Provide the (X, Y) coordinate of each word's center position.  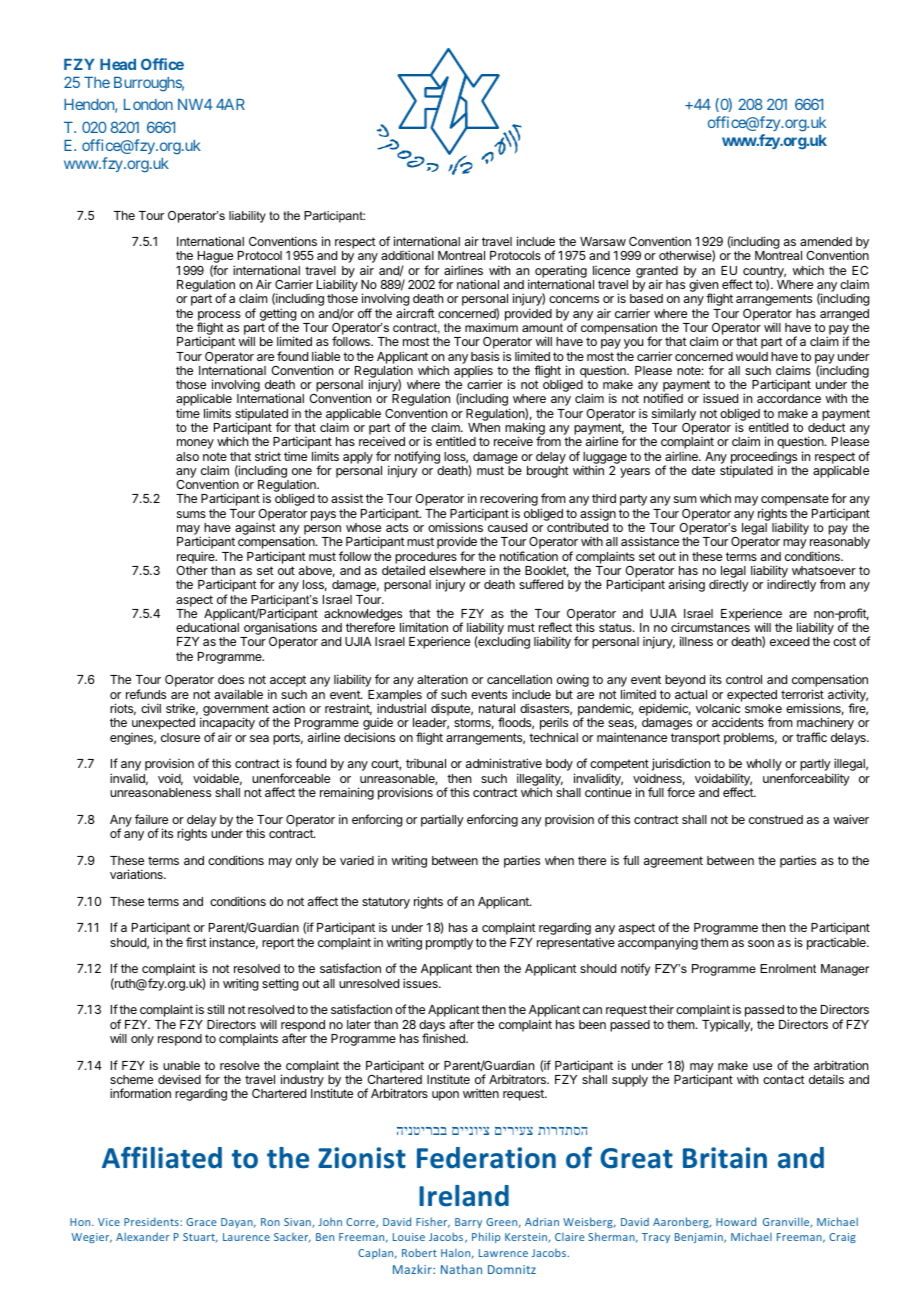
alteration (442, 679)
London (148, 104)
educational (207, 627)
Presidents (152, 1221)
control (744, 679)
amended (826, 241)
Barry (468, 1223)
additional (407, 255)
